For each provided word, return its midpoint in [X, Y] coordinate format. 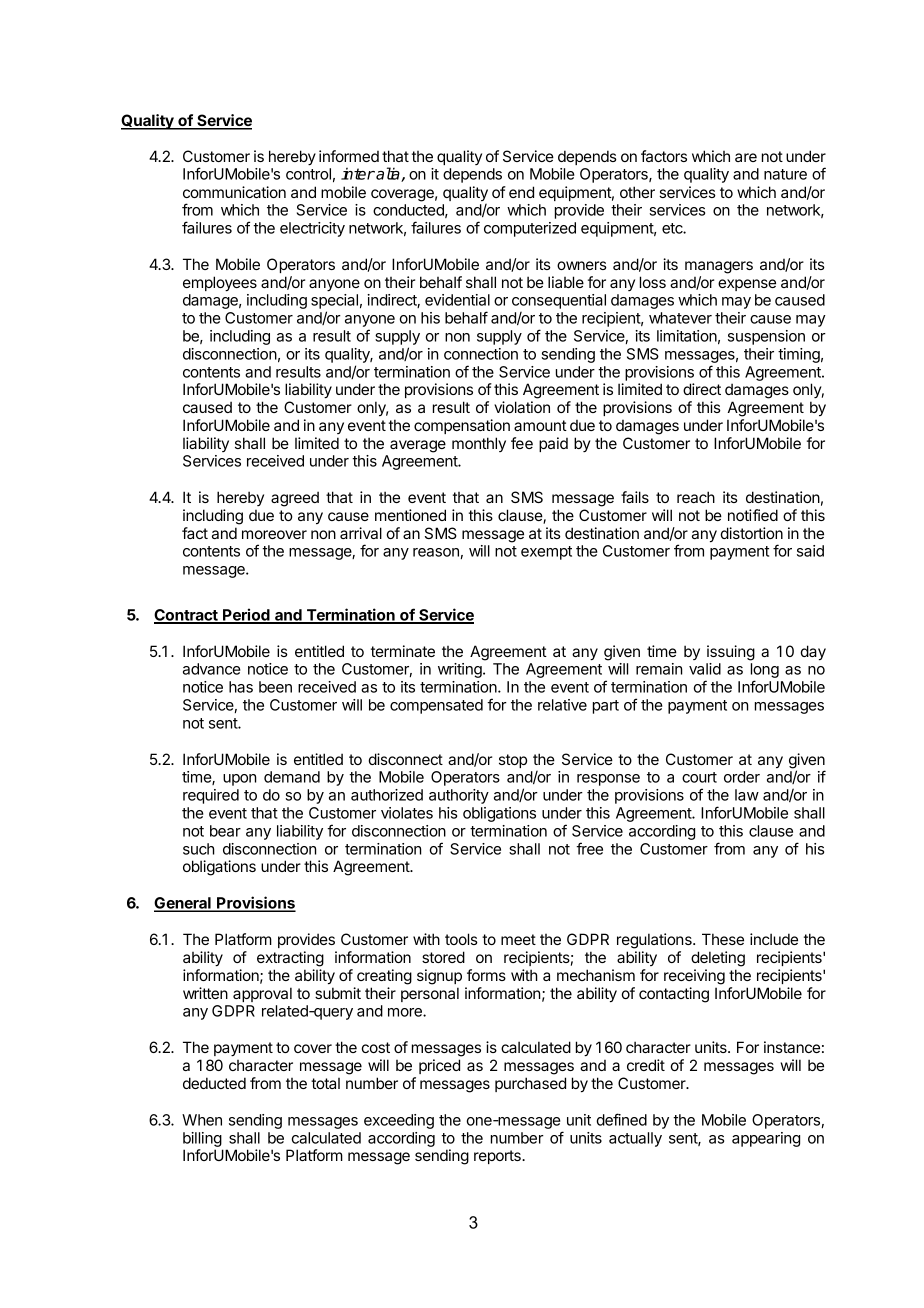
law [747, 795]
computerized [530, 229]
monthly [479, 444]
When [202, 1120]
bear [225, 831]
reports [498, 1157]
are [746, 157]
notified [753, 515]
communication [234, 192]
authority [459, 796]
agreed [295, 499]
